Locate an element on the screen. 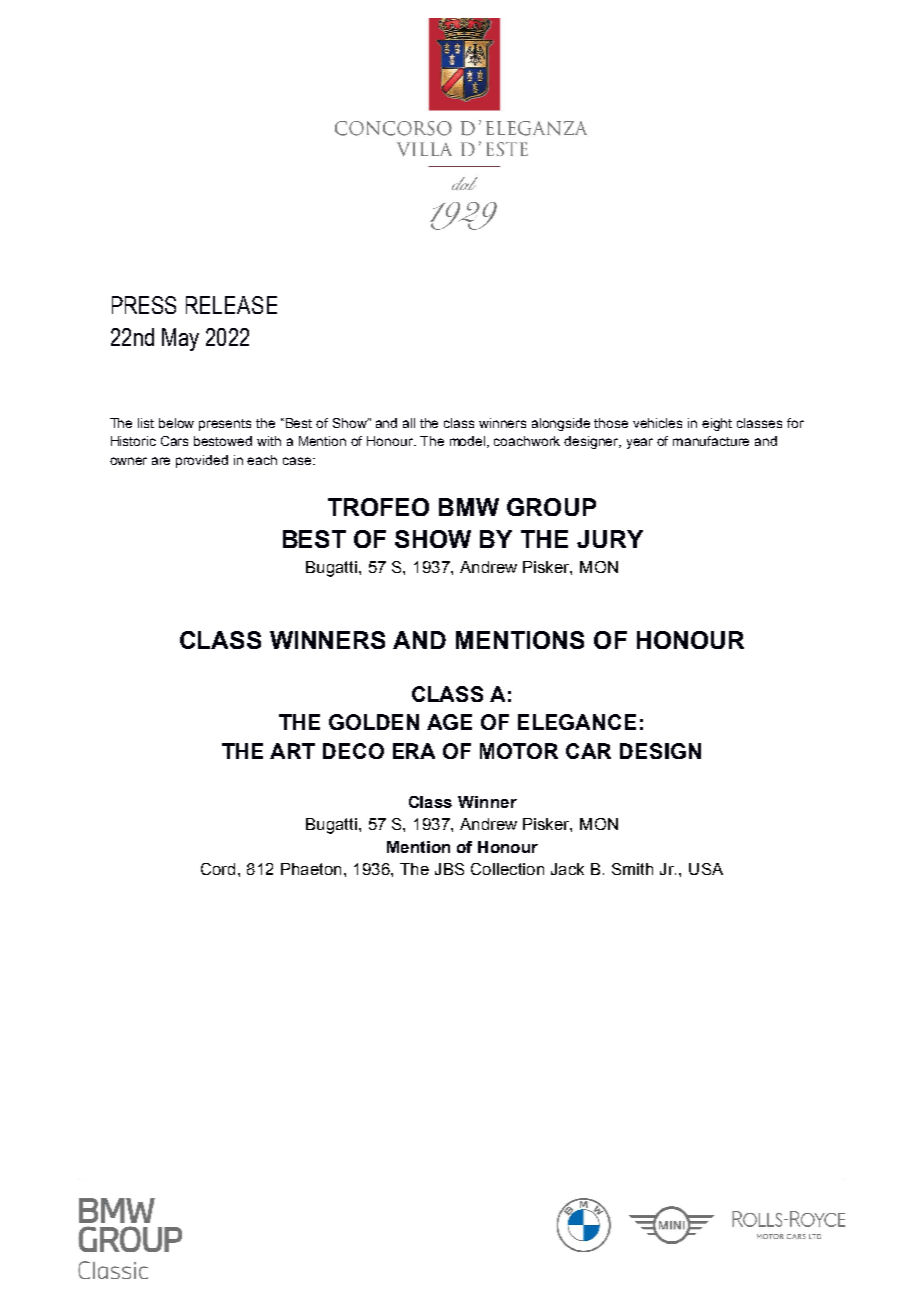 The image size is (924, 1308). eight is located at coordinates (717, 424).
